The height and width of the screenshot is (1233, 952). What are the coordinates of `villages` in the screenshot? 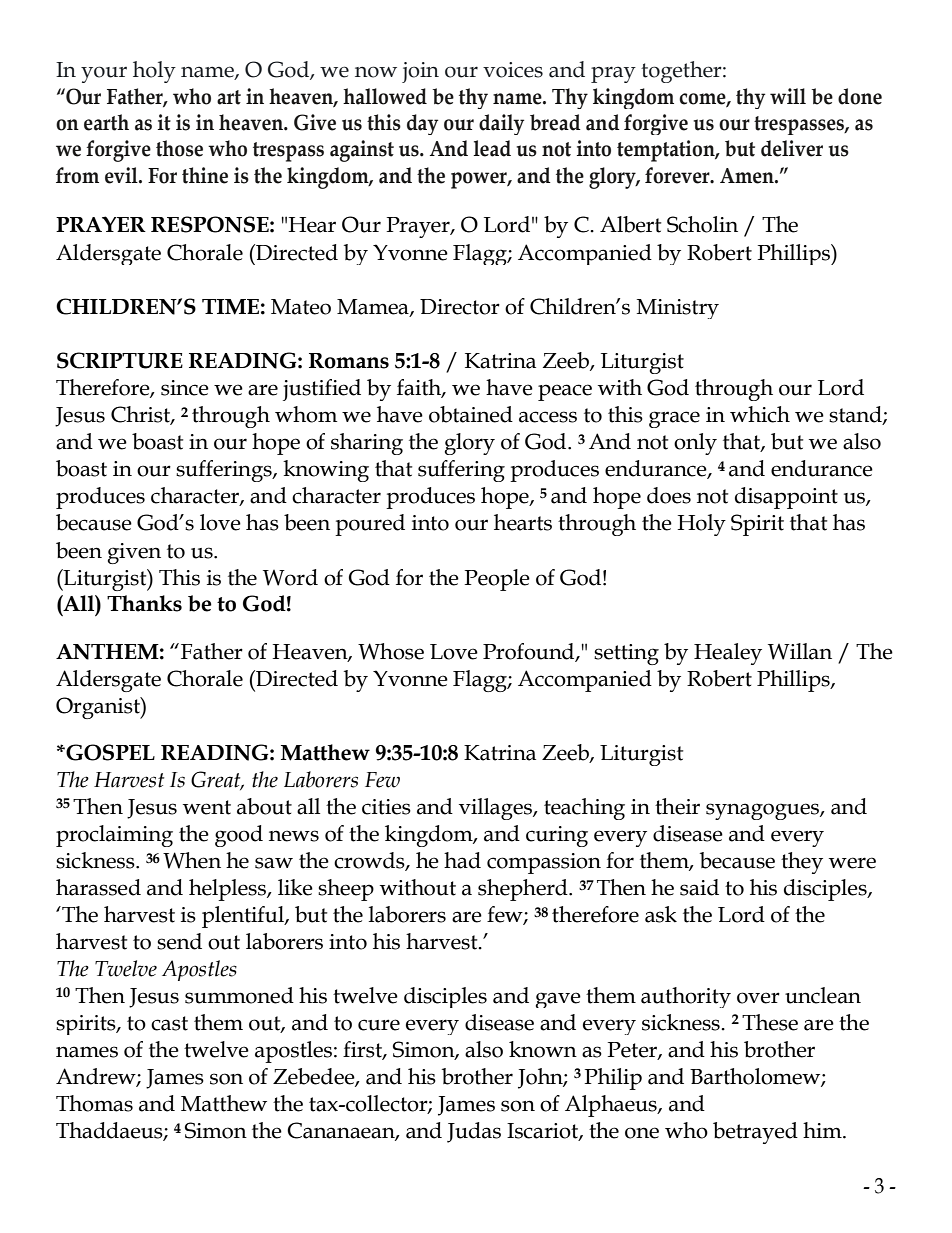 It's located at (496, 809).
